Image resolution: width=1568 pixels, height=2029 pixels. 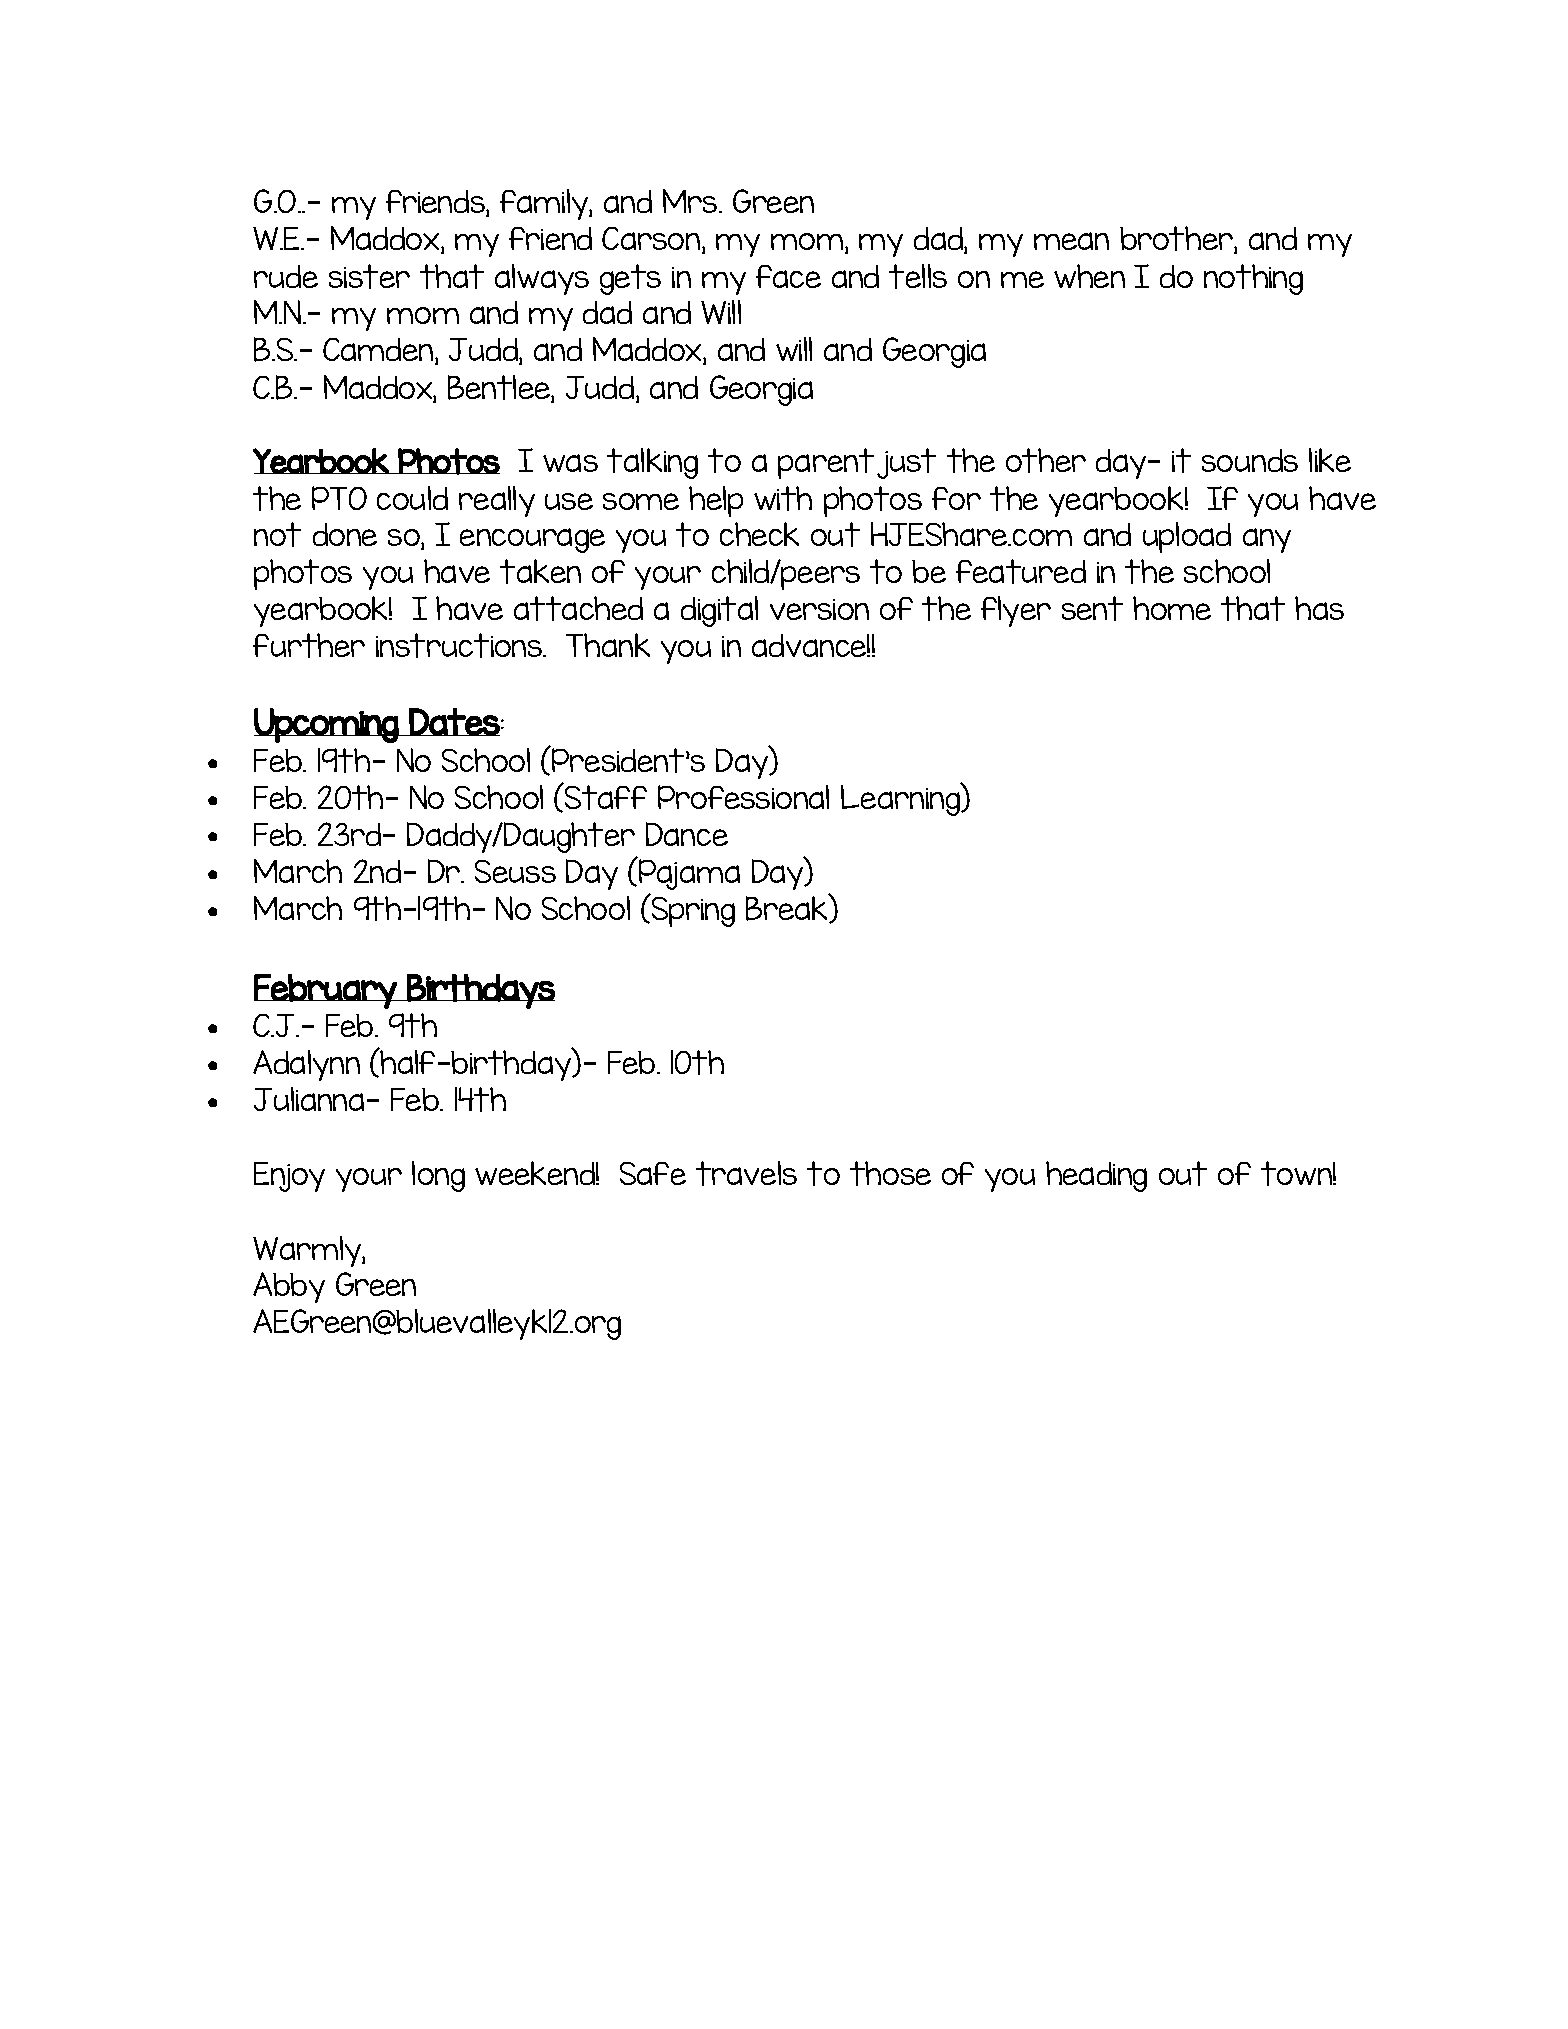 I want to click on Seuss, so click(x=515, y=871).
